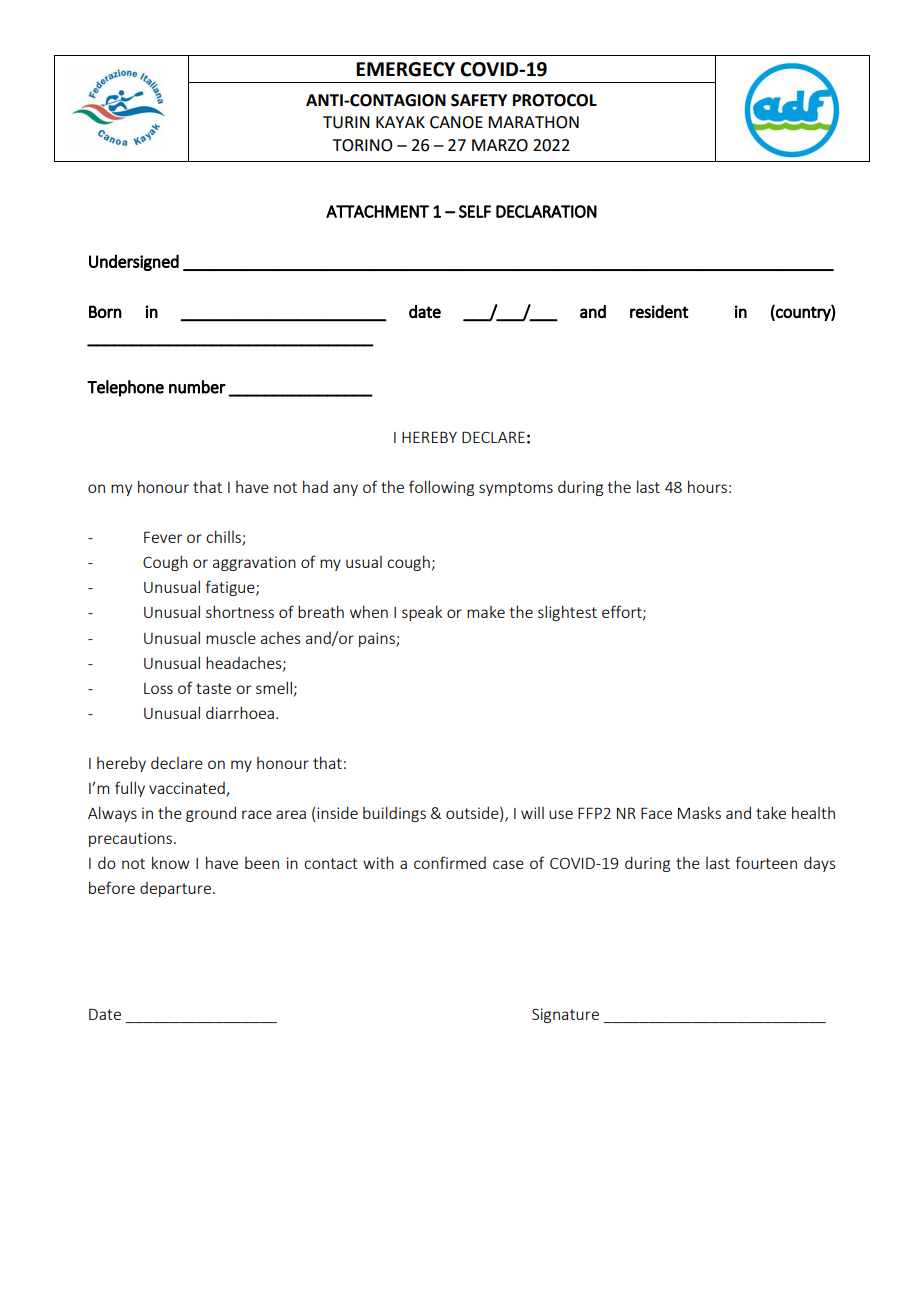  I want to click on buildings, so click(394, 814).
